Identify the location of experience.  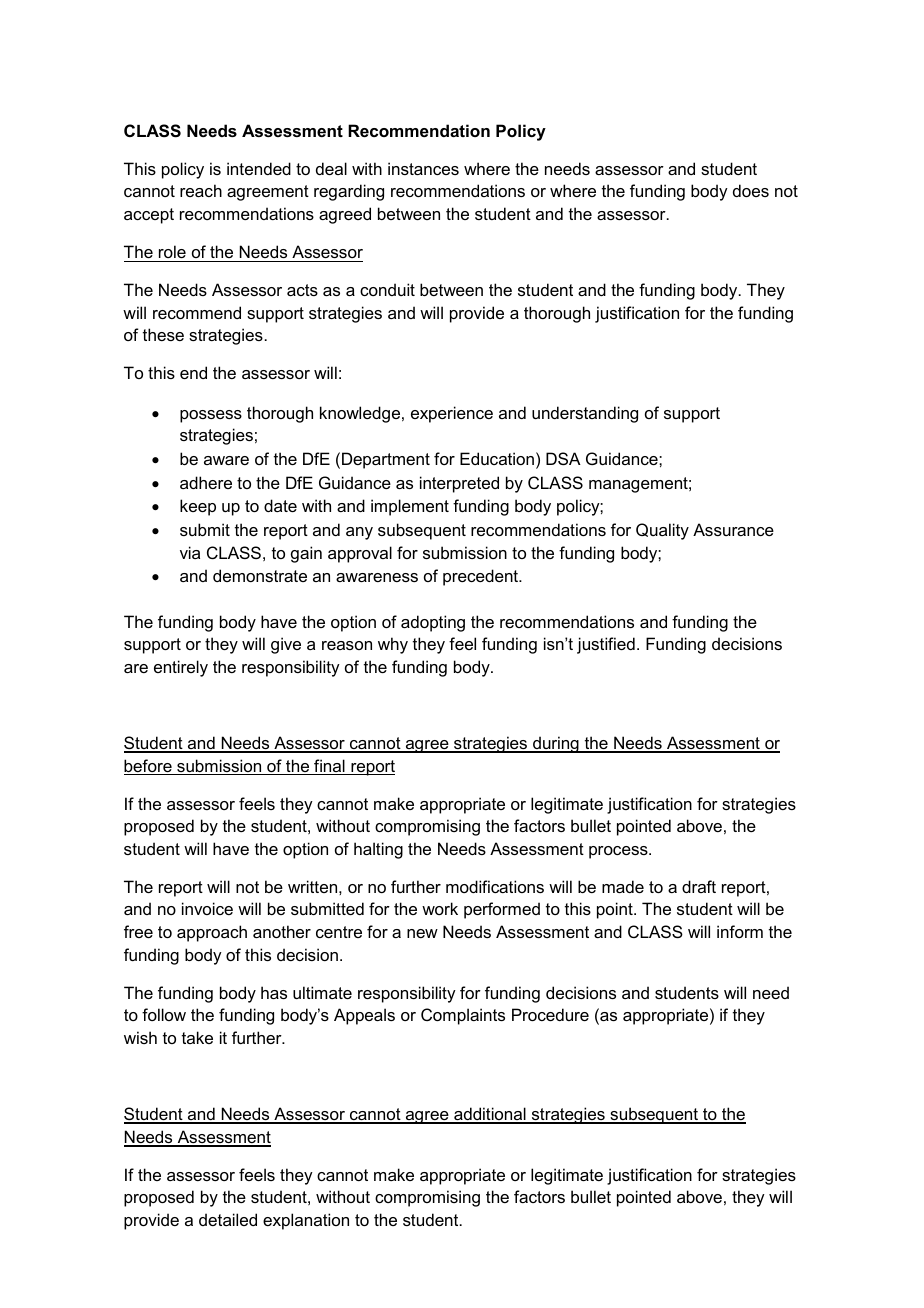
(452, 414).
